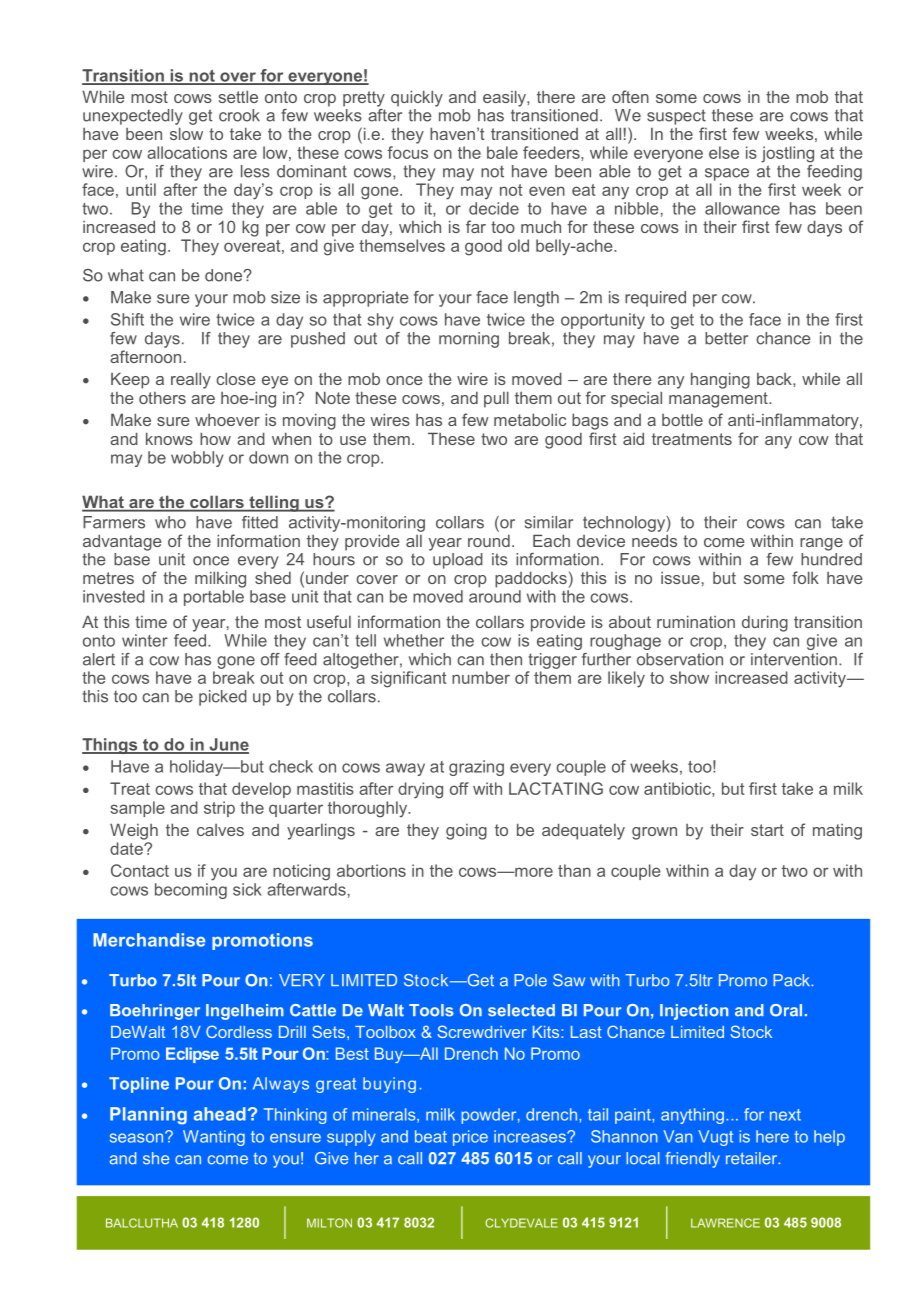  Describe the element at coordinates (496, 399) in the document. I see `pull` at that location.
